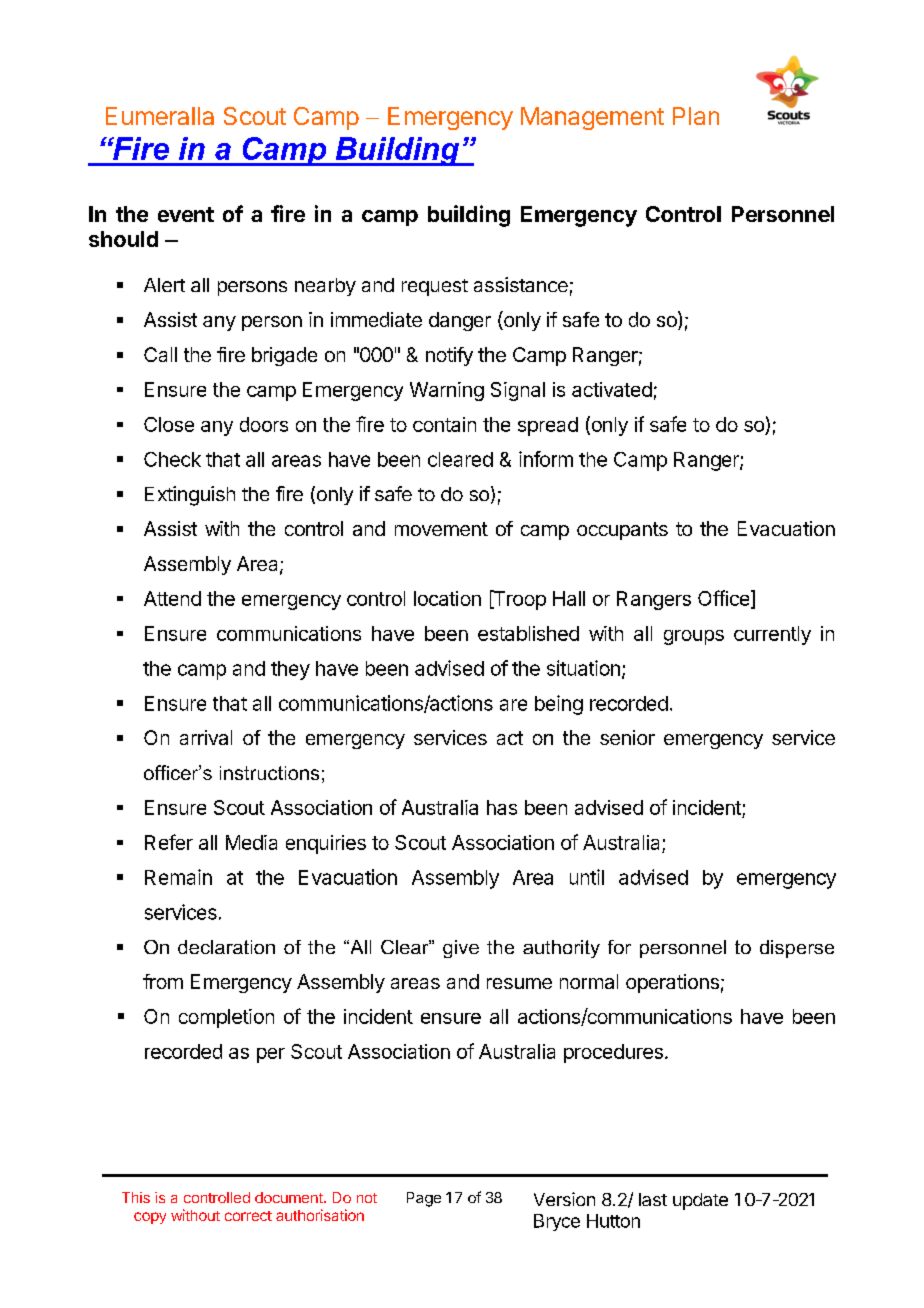  What do you see at coordinates (694, 637) in the screenshot?
I see `groups` at bounding box center [694, 637].
